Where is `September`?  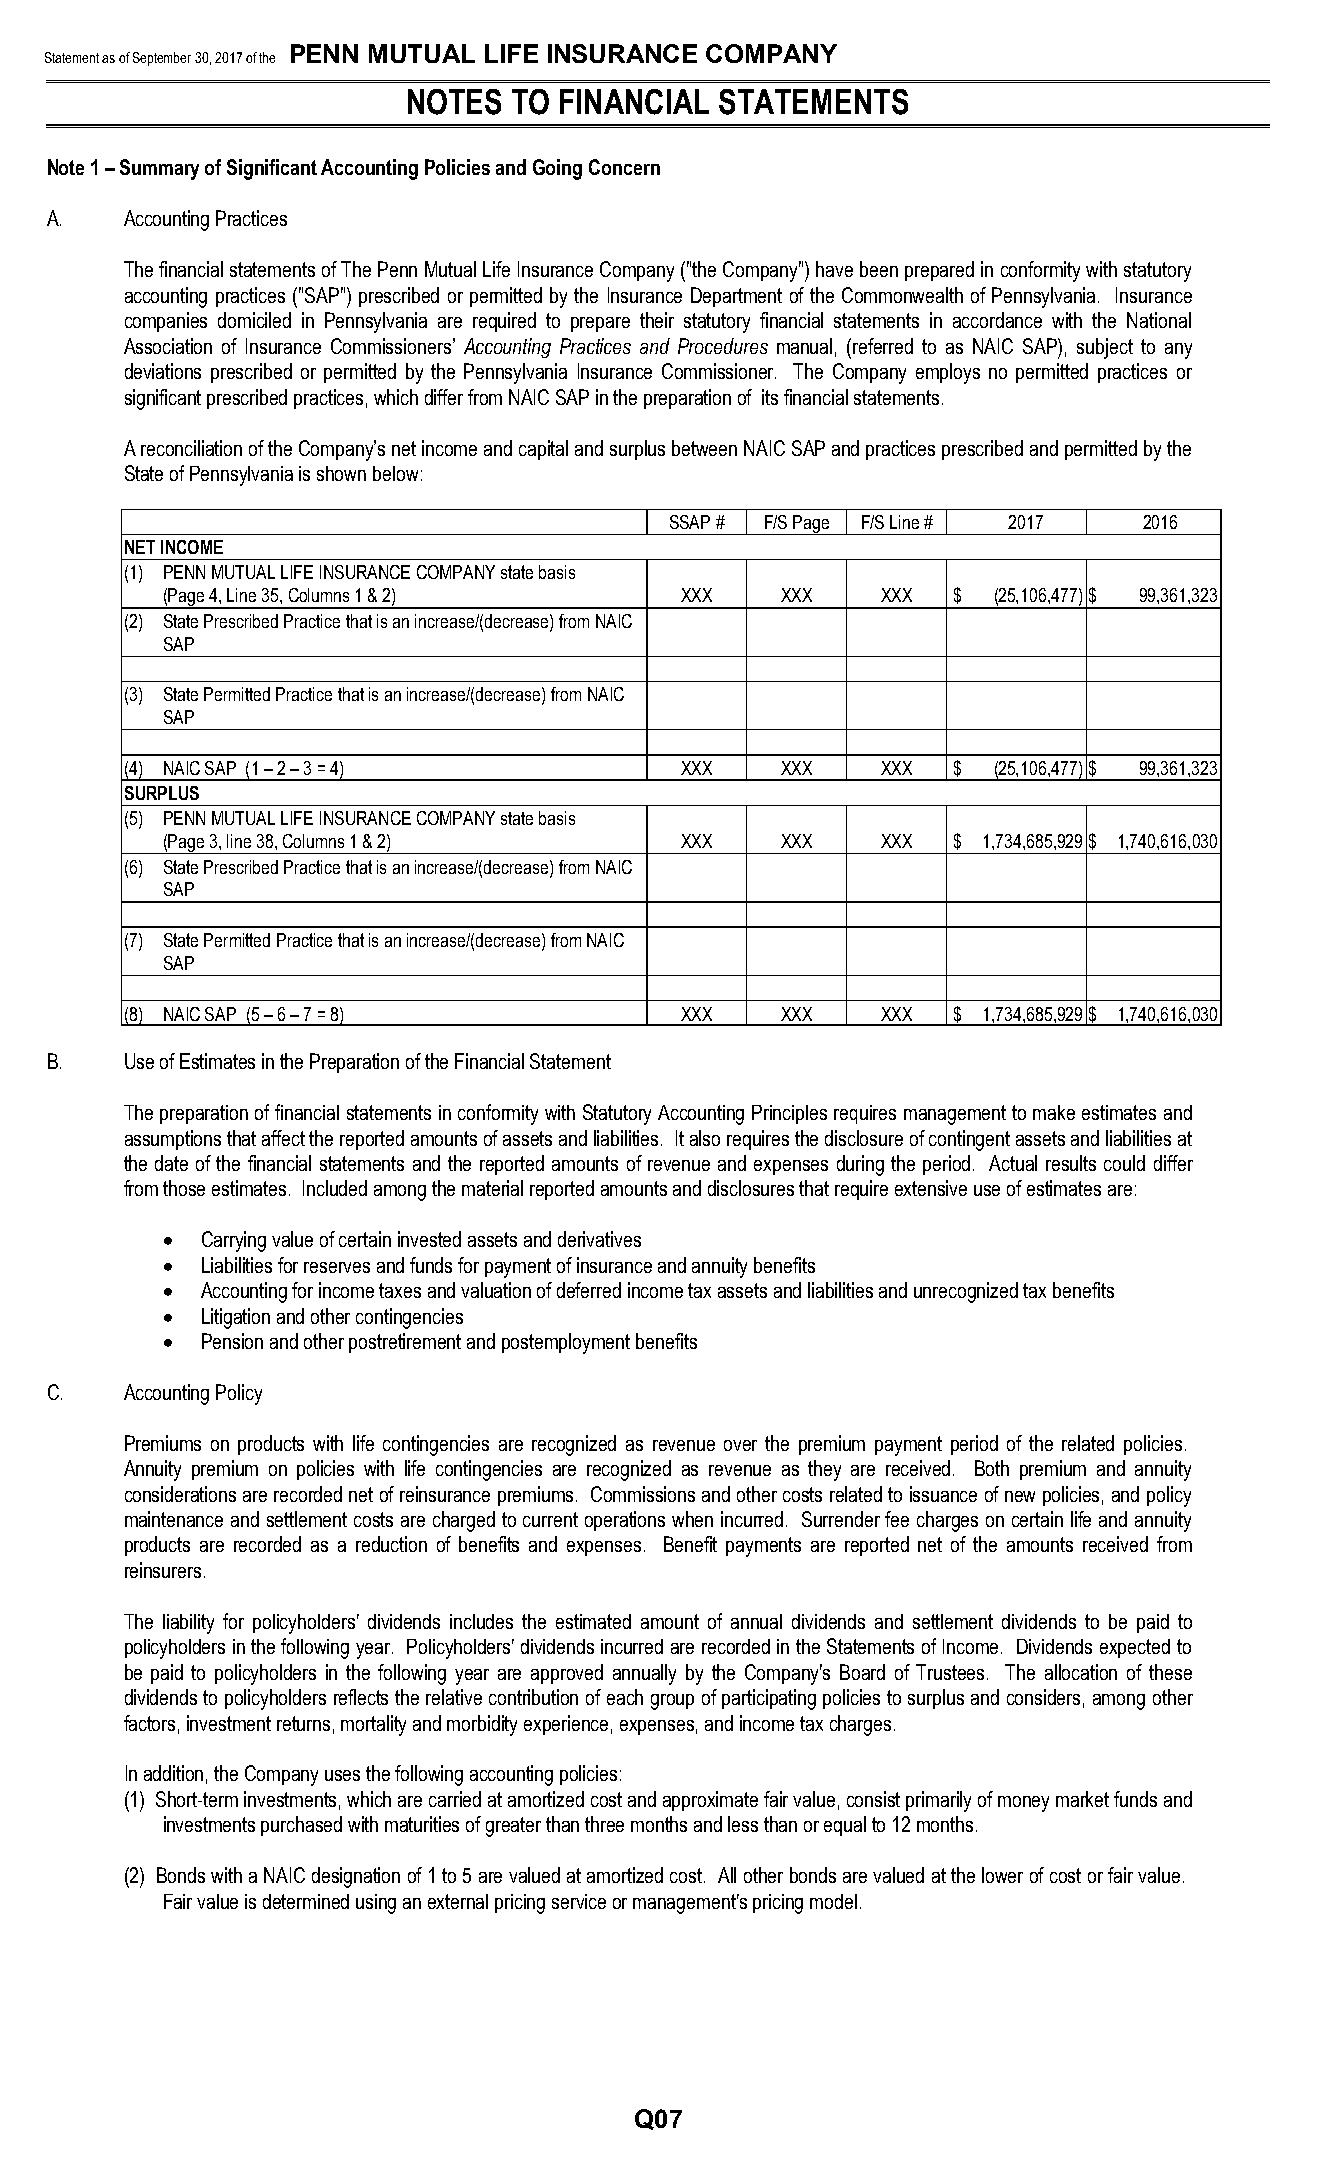 September is located at coordinates (162, 59).
